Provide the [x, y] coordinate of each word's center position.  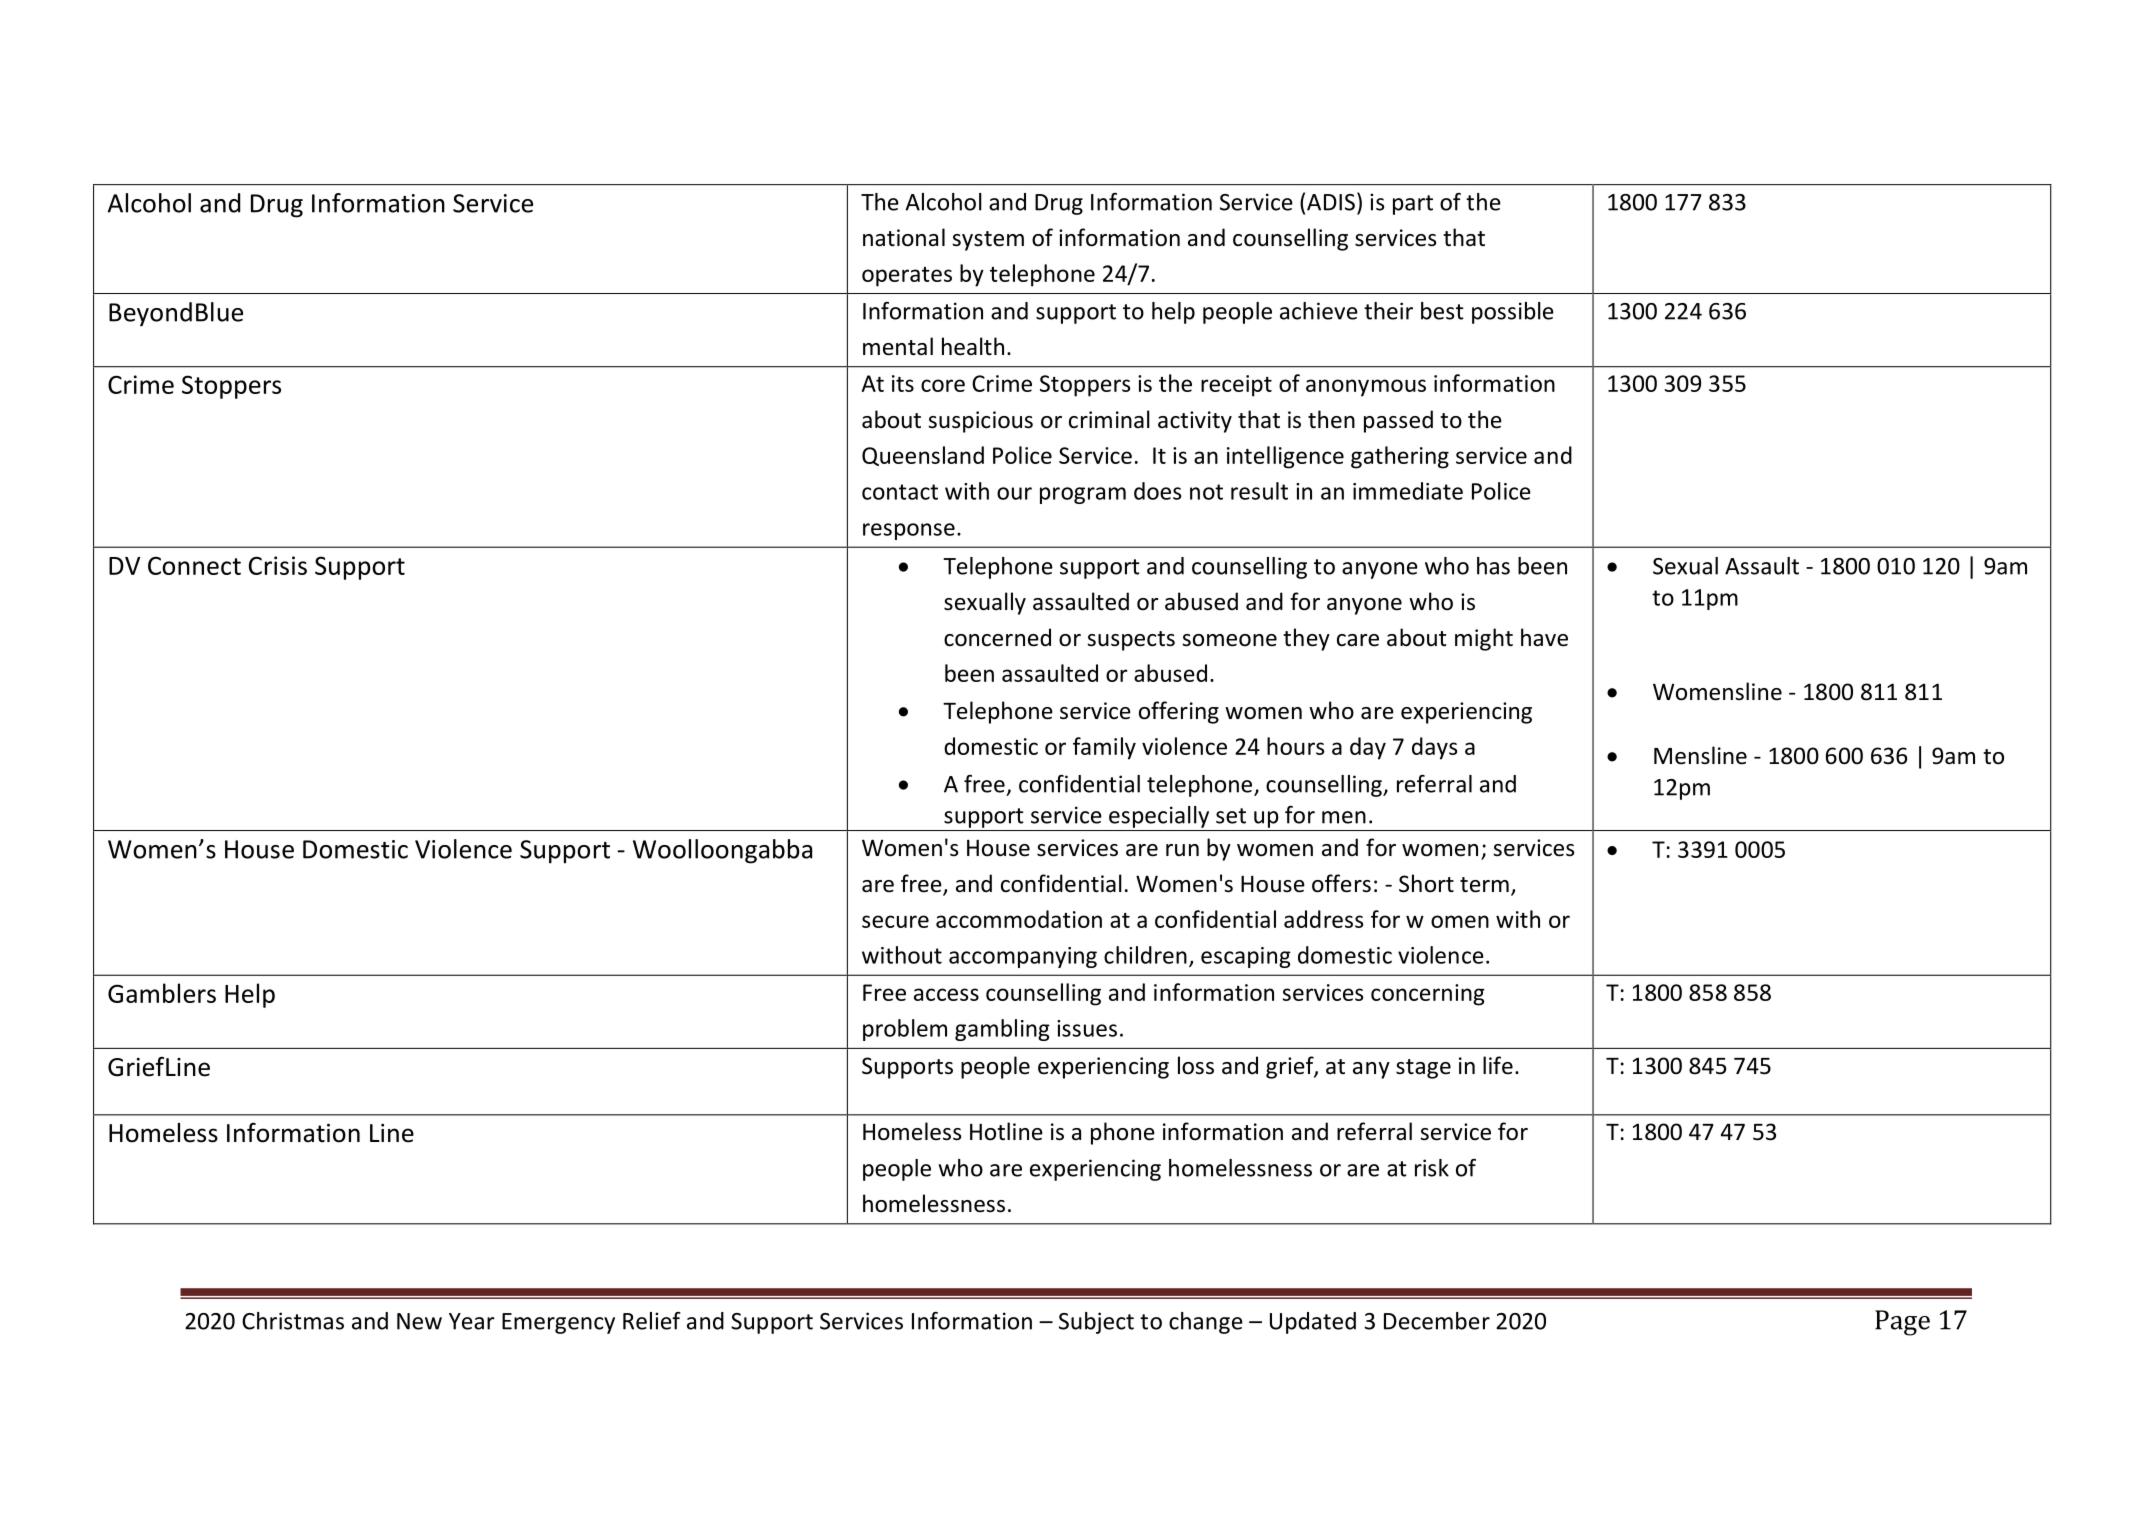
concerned [997, 637]
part [1413, 205]
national [904, 237]
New [419, 1321]
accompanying [1023, 957]
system [988, 241]
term [1484, 885]
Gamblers [162, 993]
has [1493, 566]
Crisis [278, 565]
